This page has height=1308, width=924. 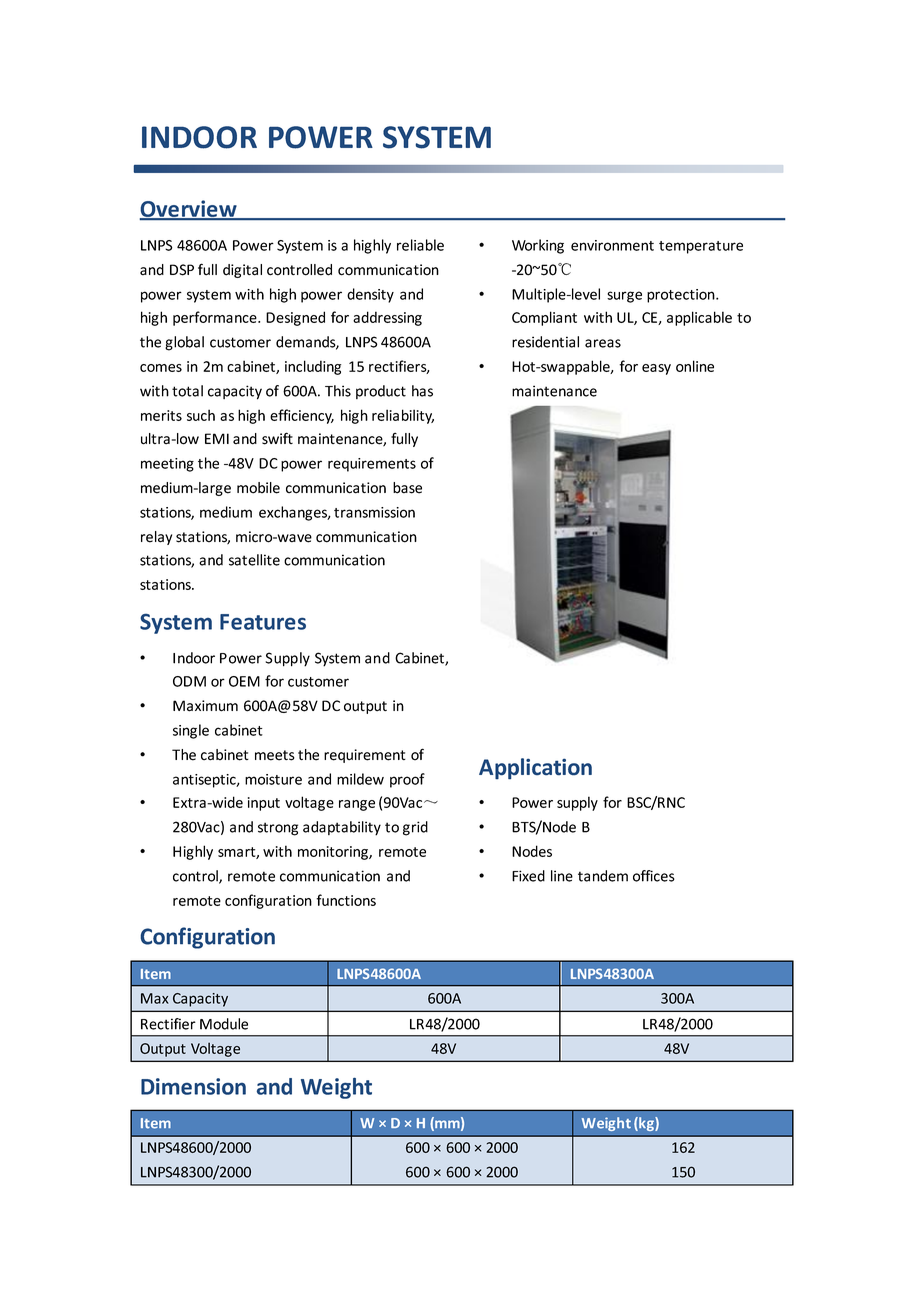 What do you see at coordinates (415, 828) in the page?
I see `grid` at bounding box center [415, 828].
